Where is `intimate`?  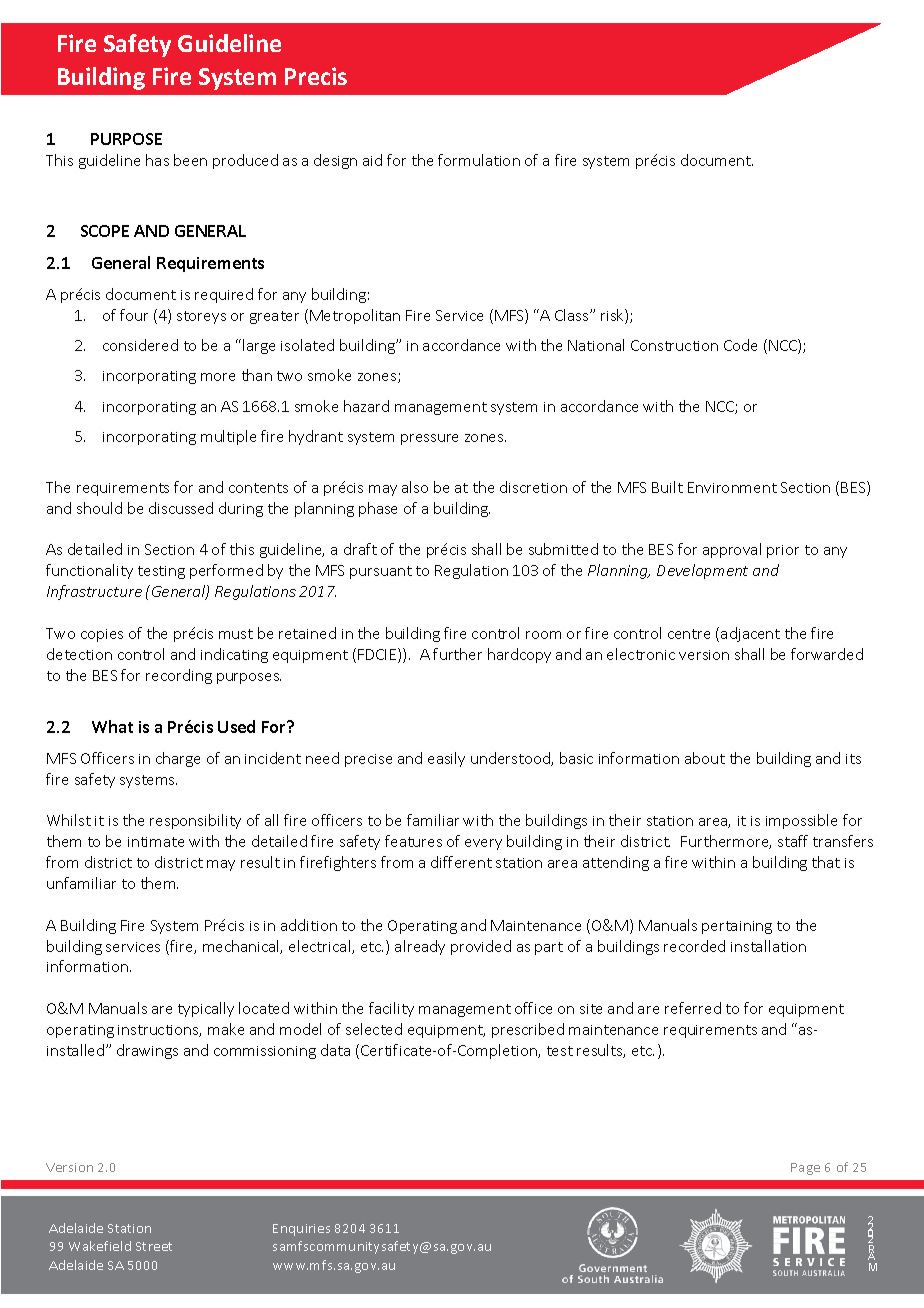
intimate is located at coordinates (156, 842).
